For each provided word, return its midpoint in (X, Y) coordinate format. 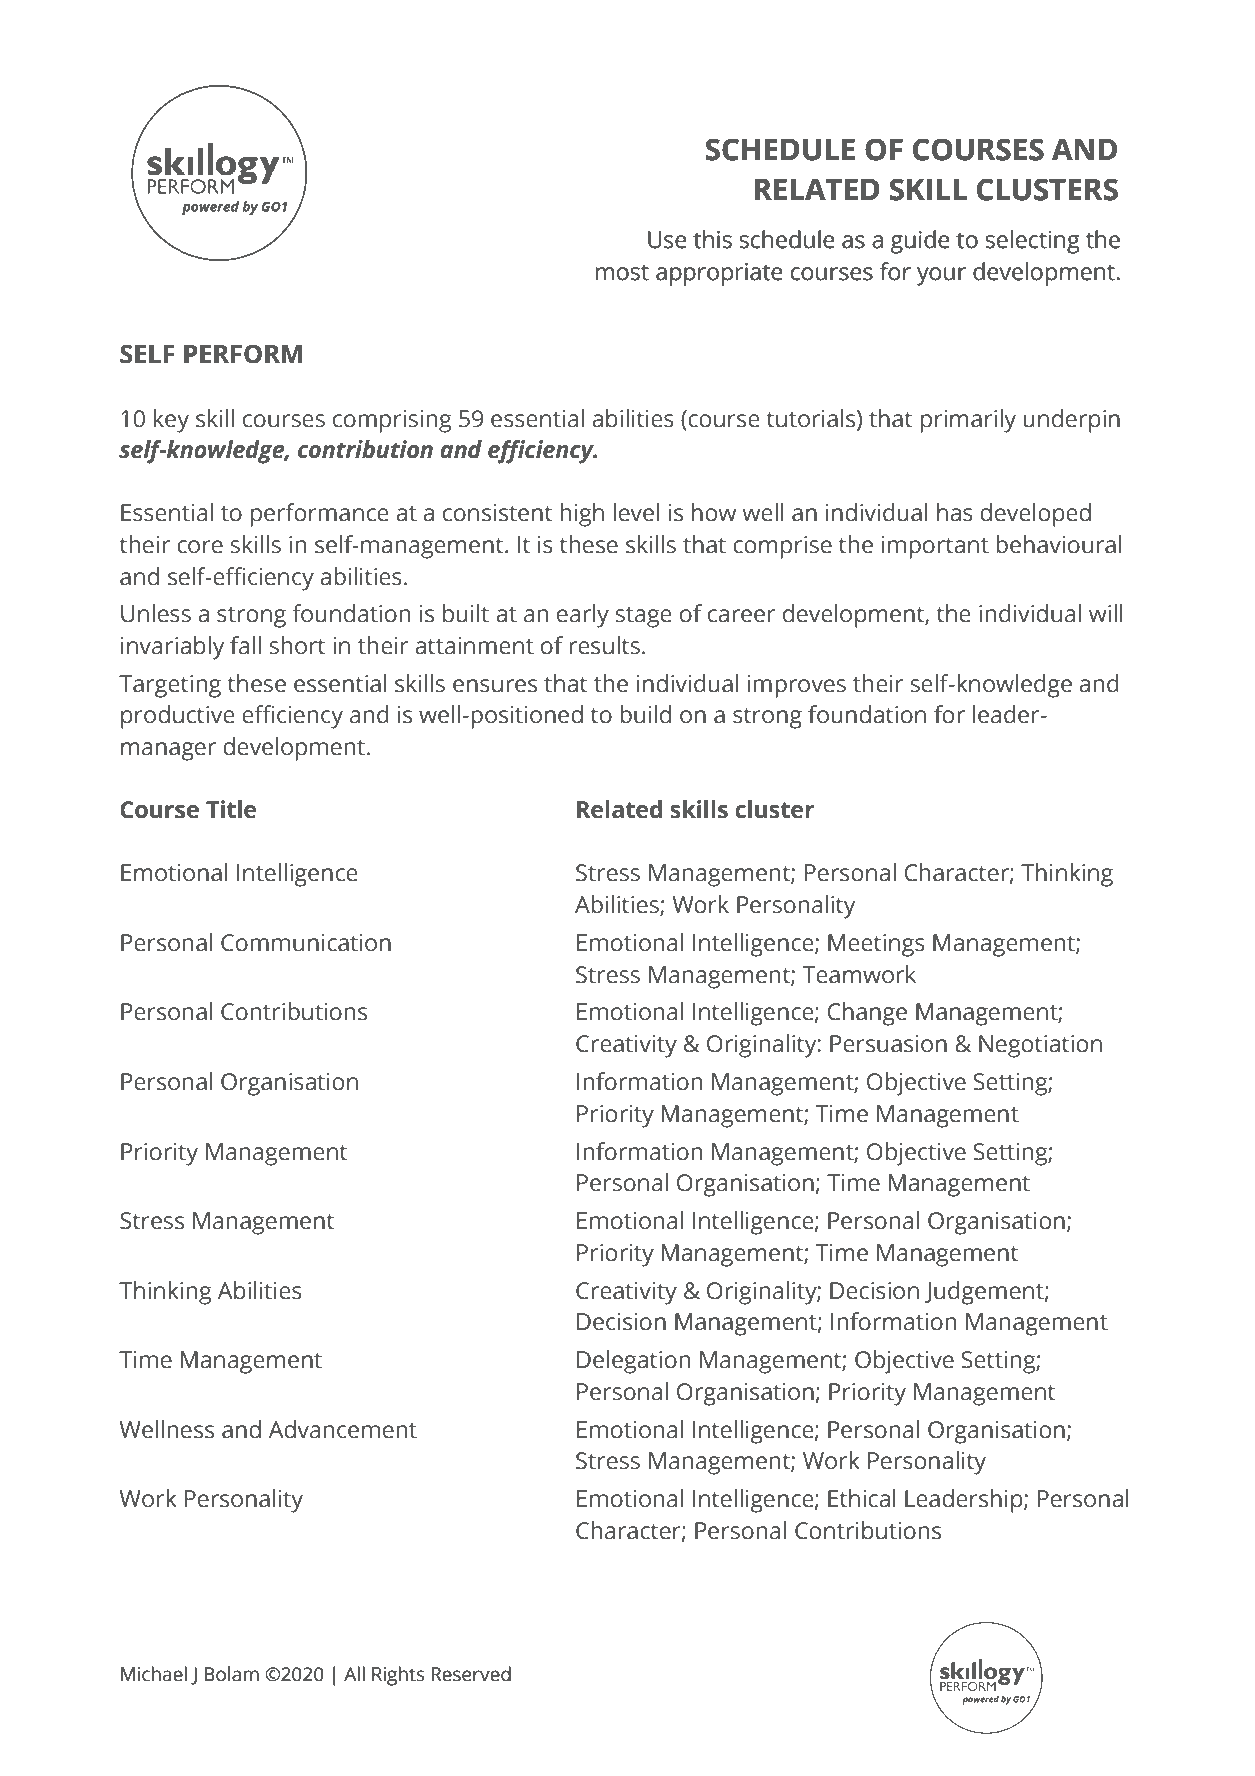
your (941, 276)
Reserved (471, 1674)
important (935, 547)
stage (644, 617)
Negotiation (1040, 1046)
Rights (398, 1676)
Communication (306, 943)
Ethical (862, 1498)
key (171, 421)
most (622, 272)
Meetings (876, 945)
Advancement (343, 1429)
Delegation (633, 1362)
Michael (154, 1674)
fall (245, 645)
